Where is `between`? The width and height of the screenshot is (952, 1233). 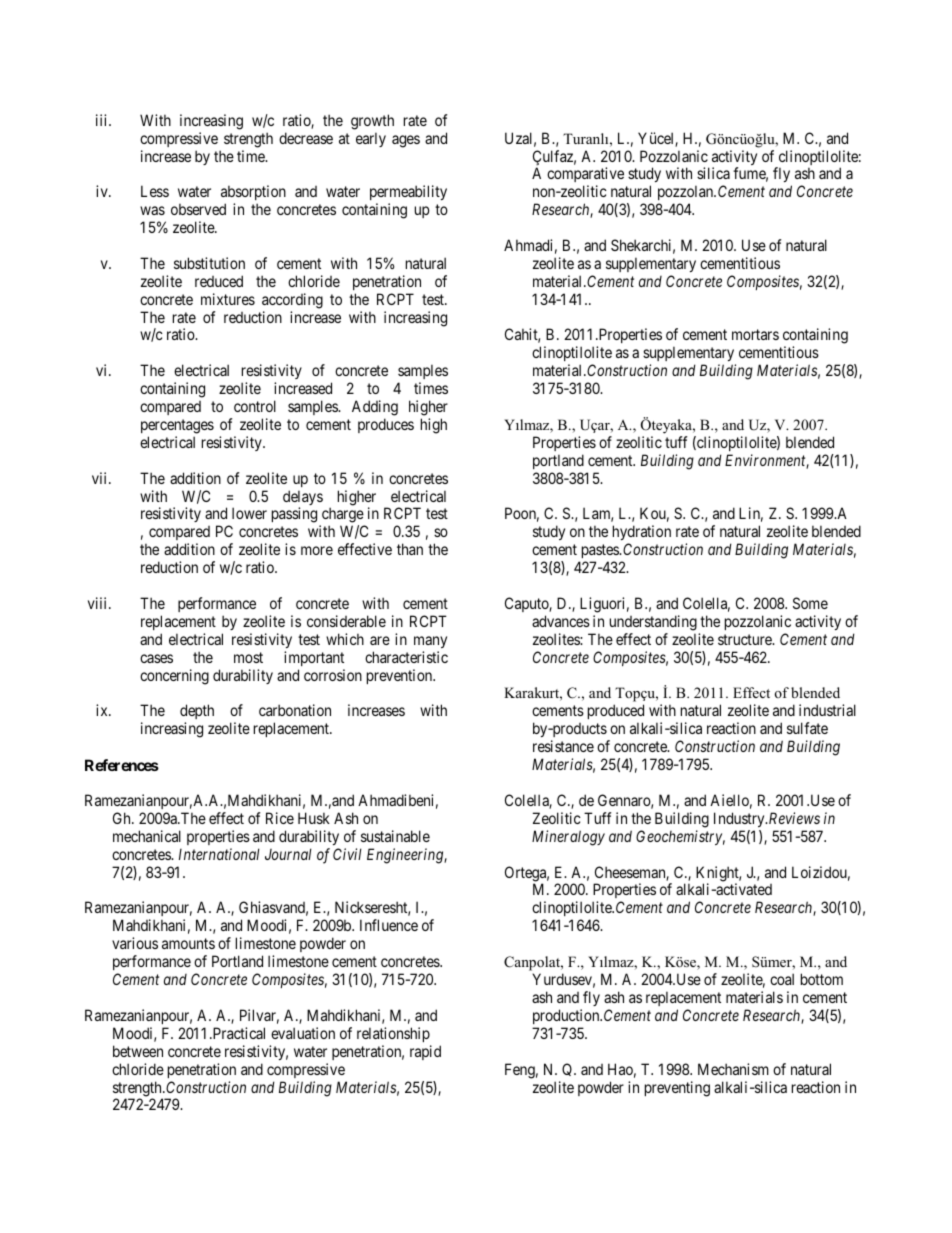
between is located at coordinates (138, 1051).
